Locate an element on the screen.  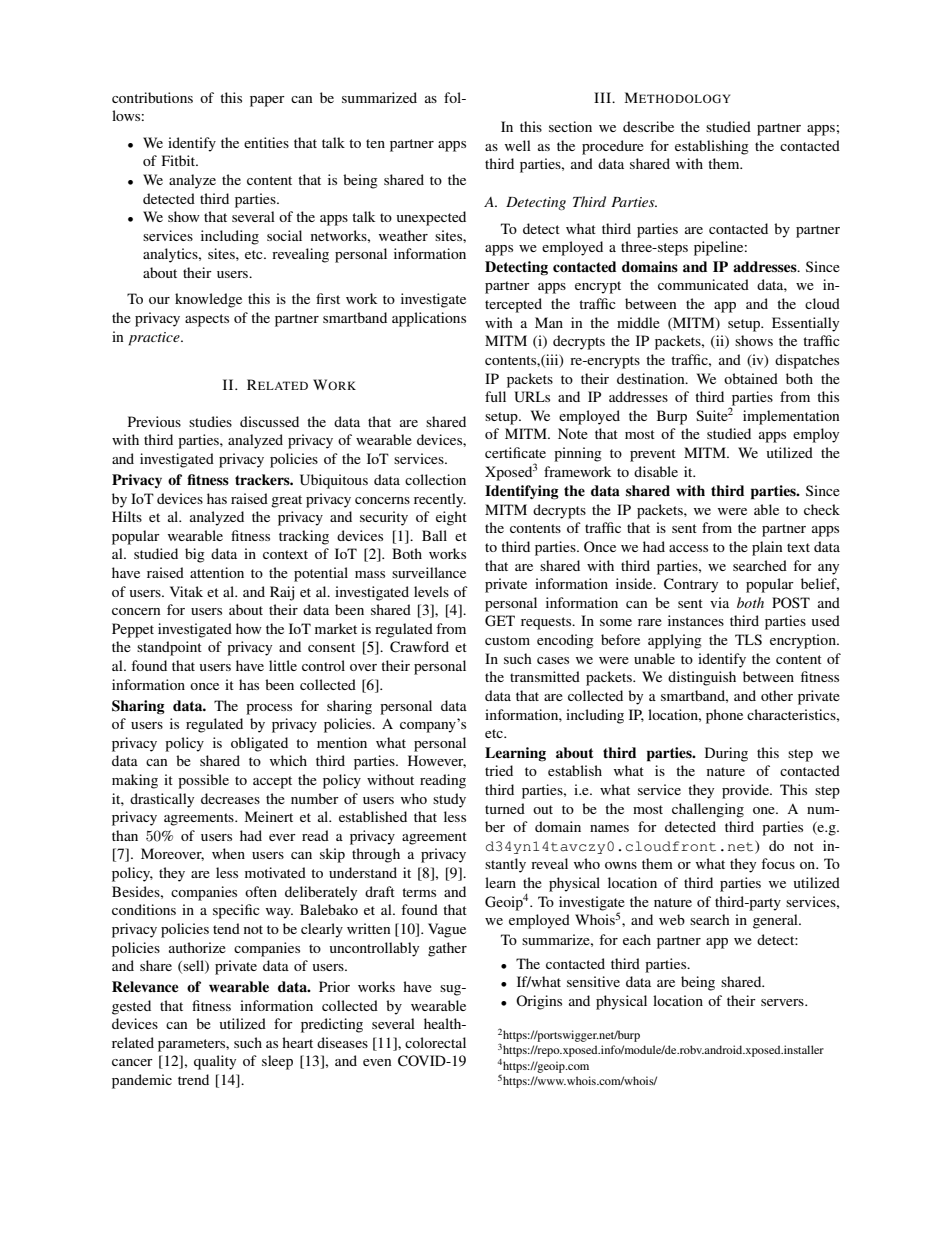
During is located at coordinates (726, 754).
